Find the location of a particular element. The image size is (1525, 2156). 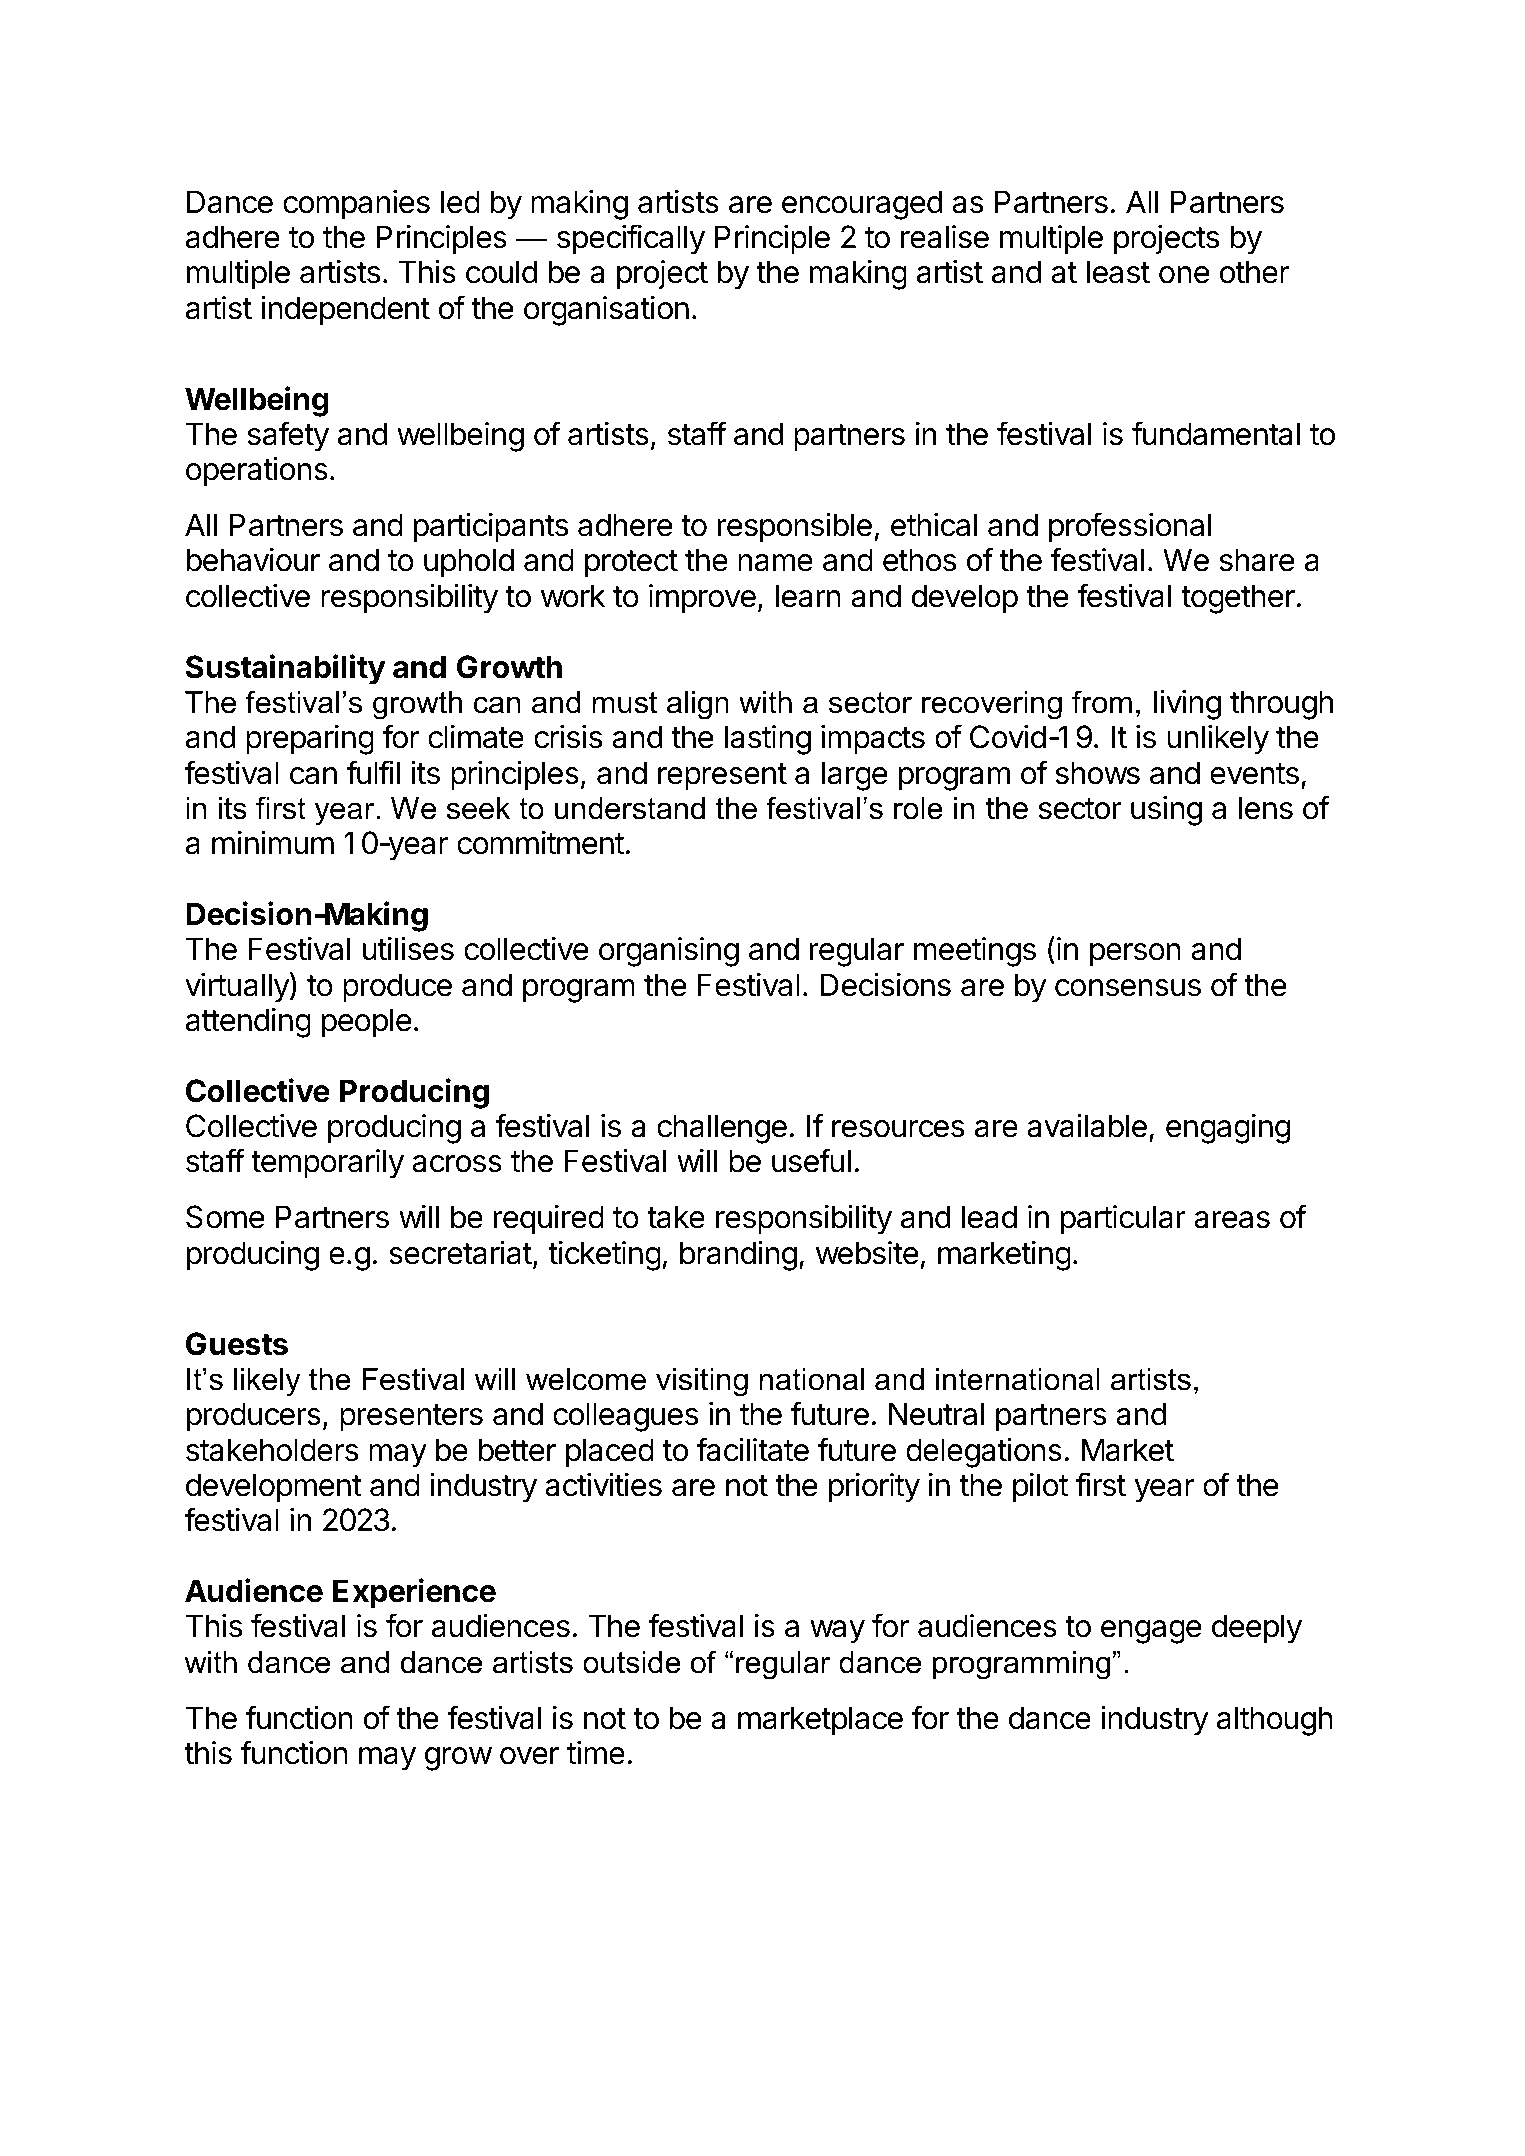

engage is located at coordinates (1151, 1632).
